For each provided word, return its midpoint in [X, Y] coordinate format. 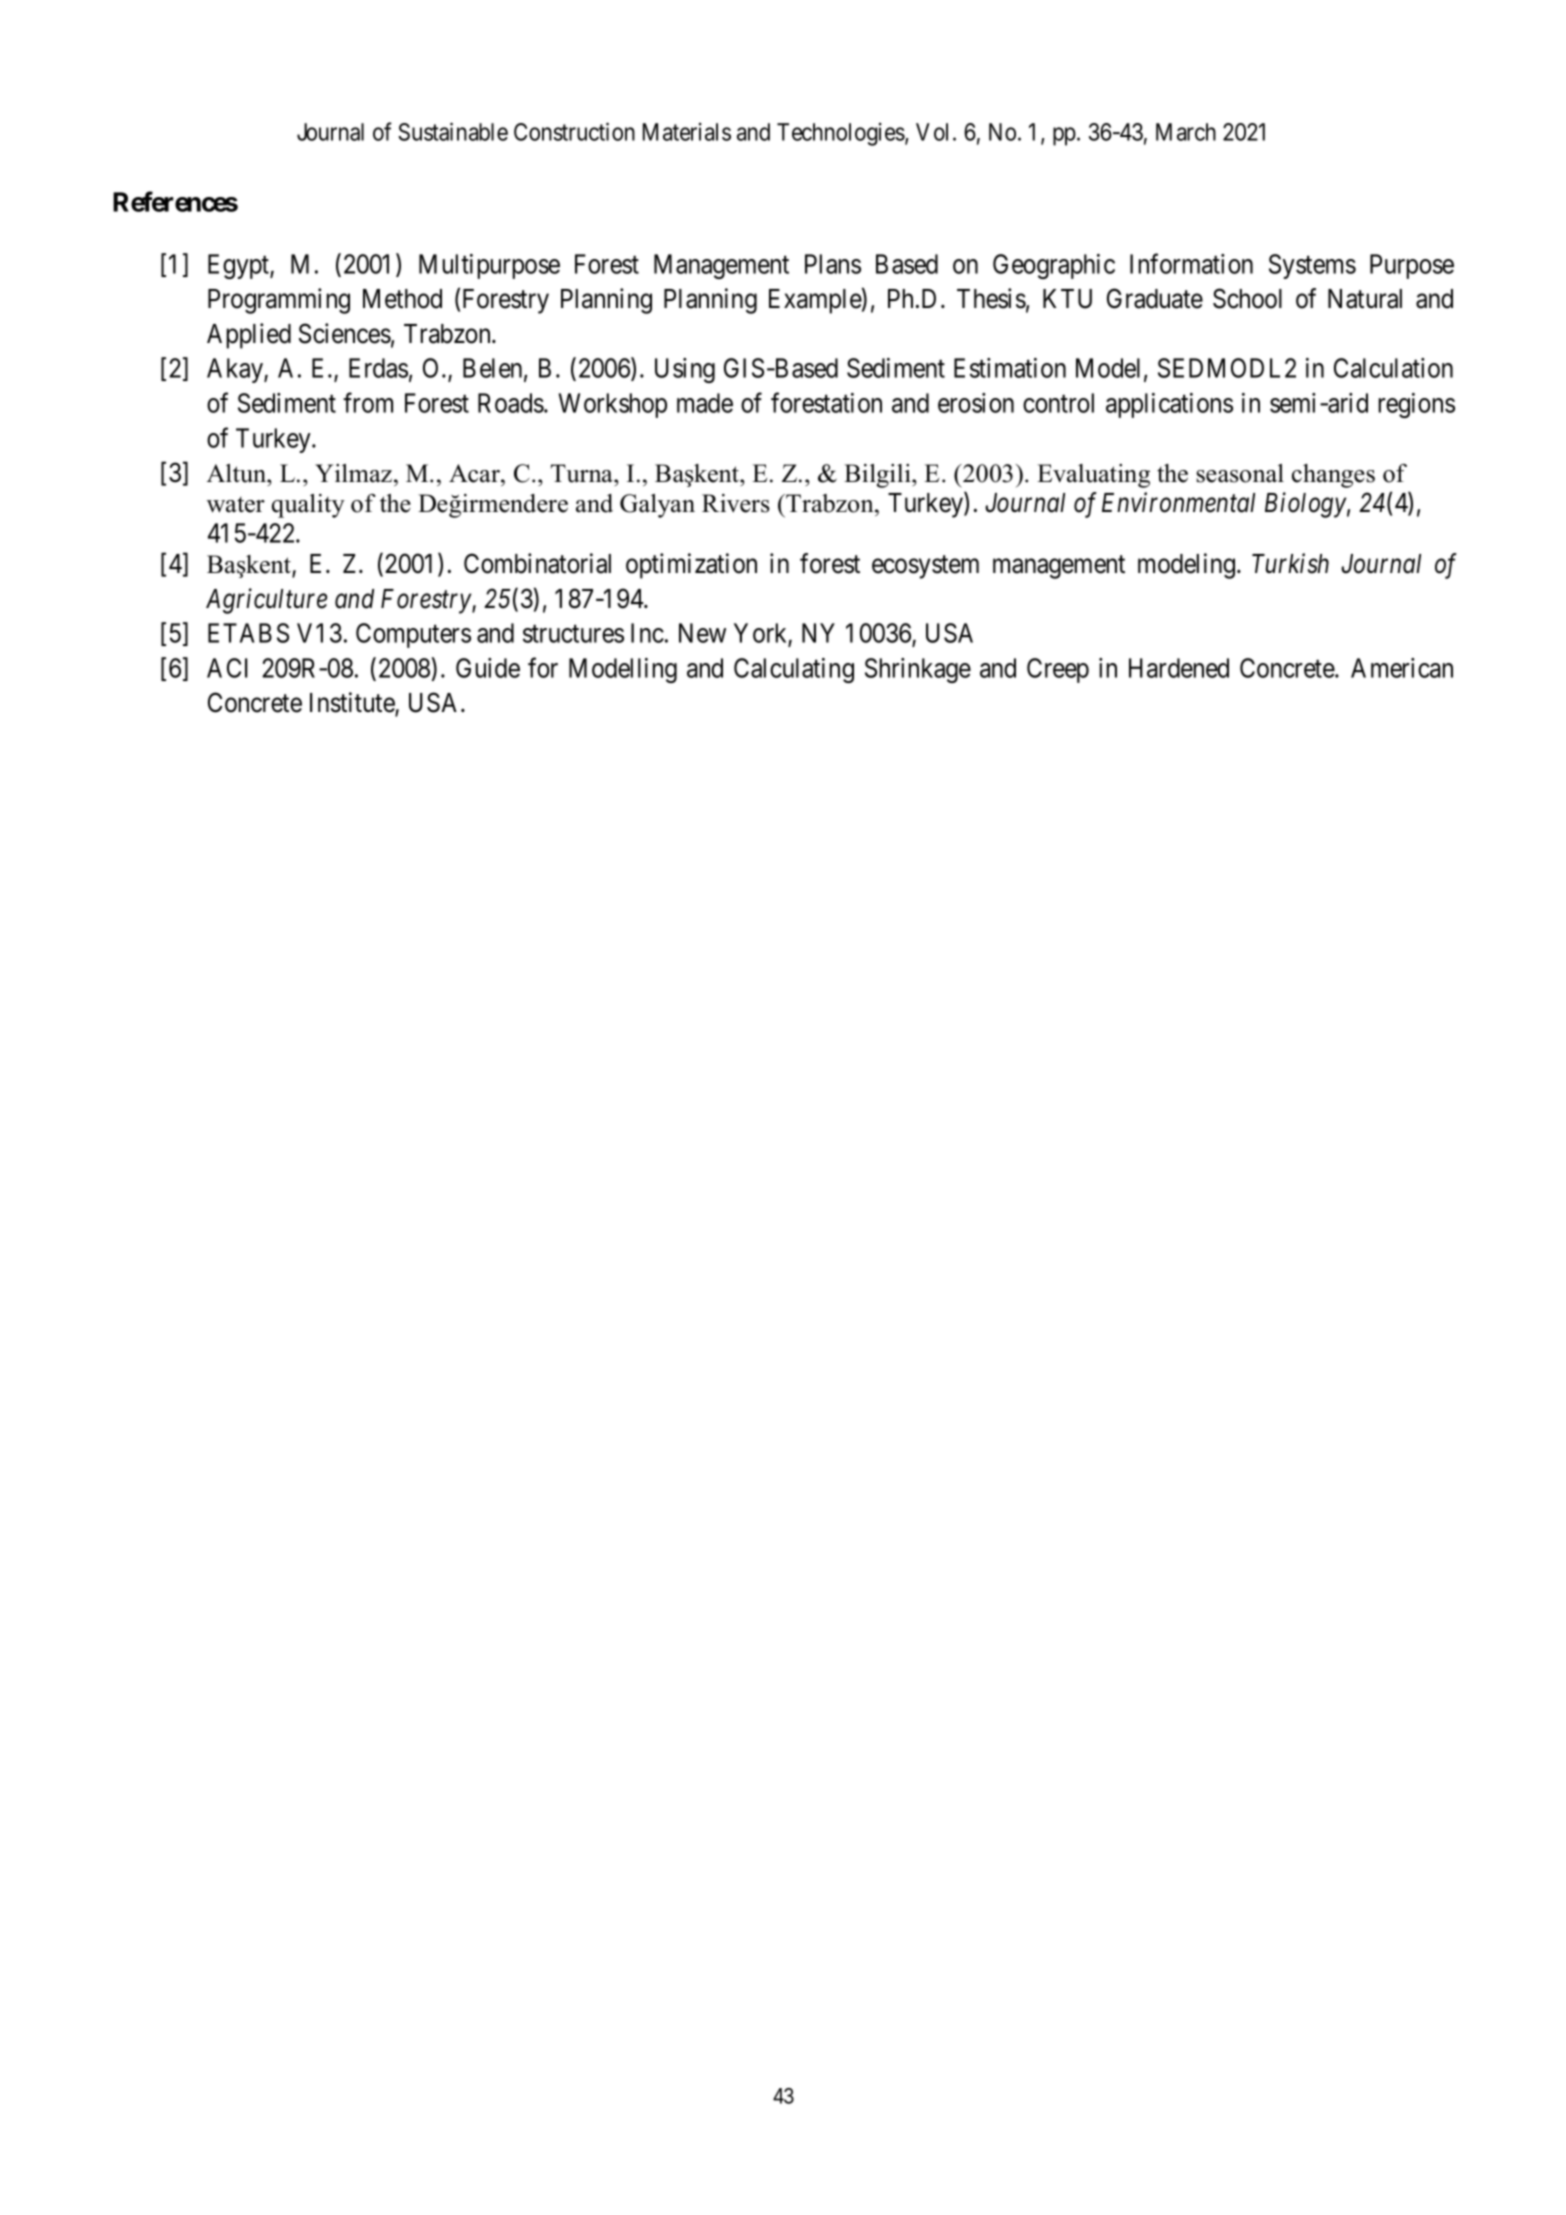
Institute [353, 703]
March [1186, 132]
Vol [935, 132]
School [1247, 298]
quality [308, 506]
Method [402, 299]
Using [685, 370]
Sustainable [453, 131]
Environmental [1178, 502]
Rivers [736, 503]
